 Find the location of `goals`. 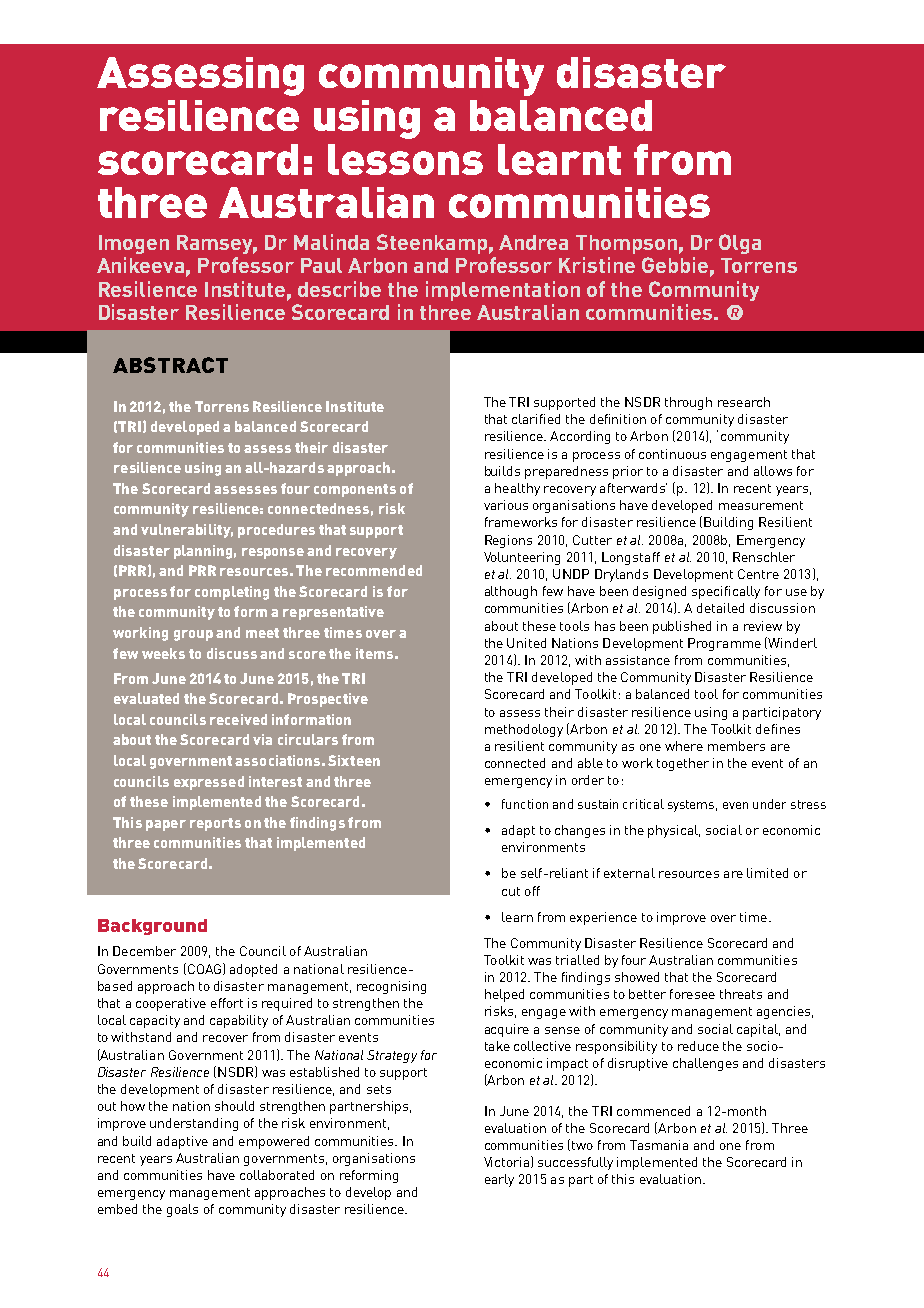

goals is located at coordinates (182, 1210).
